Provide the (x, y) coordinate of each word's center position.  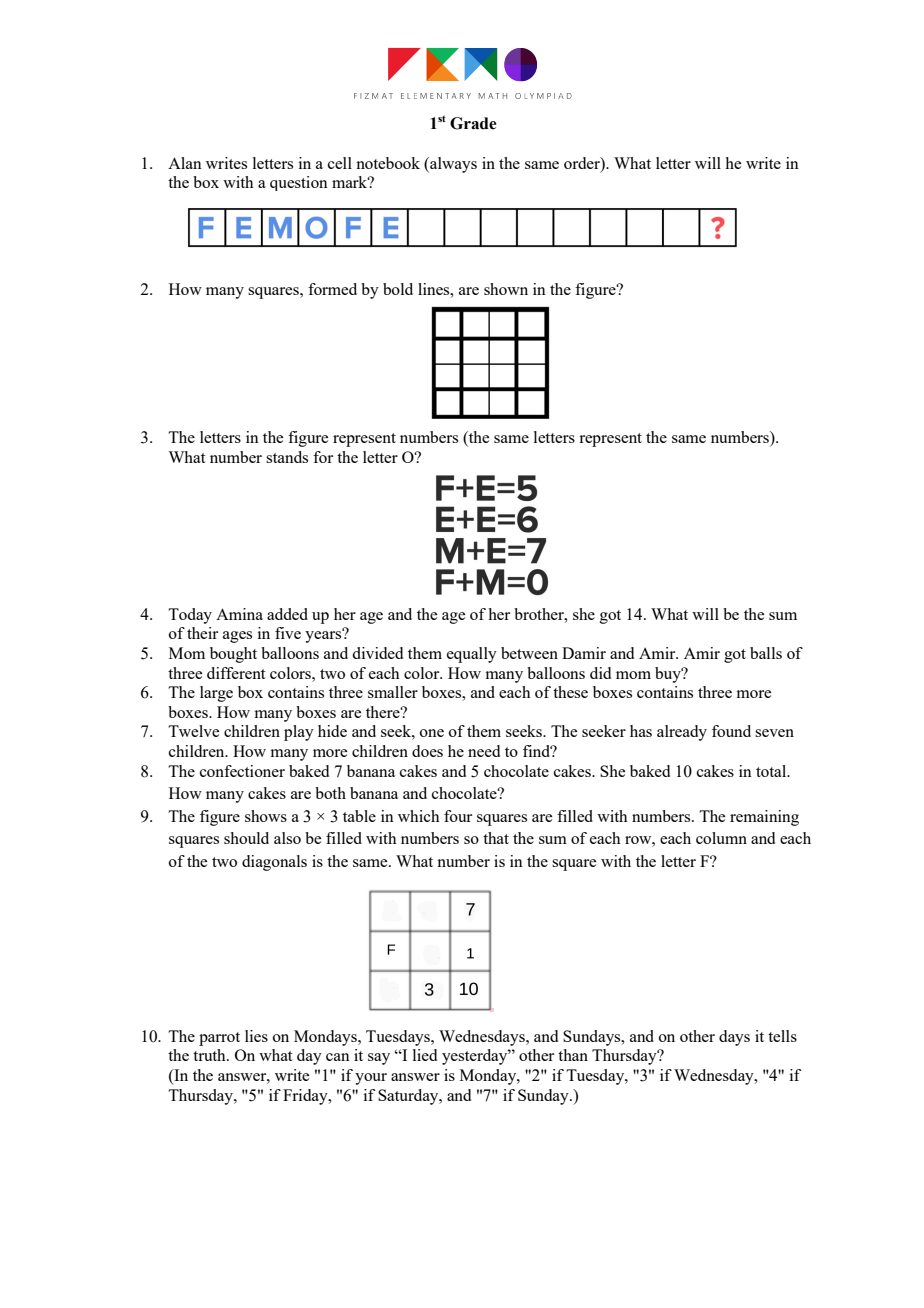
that (496, 838)
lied (425, 1055)
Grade (473, 123)
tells (782, 1036)
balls (766, 653)
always (452, 165)
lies (256, 1036)
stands (287, 457)
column (721, 838)
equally (472, 655)
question (299, 183)
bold (398, 289)
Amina (239, 614)
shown (506, 289)
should (246, 838)
